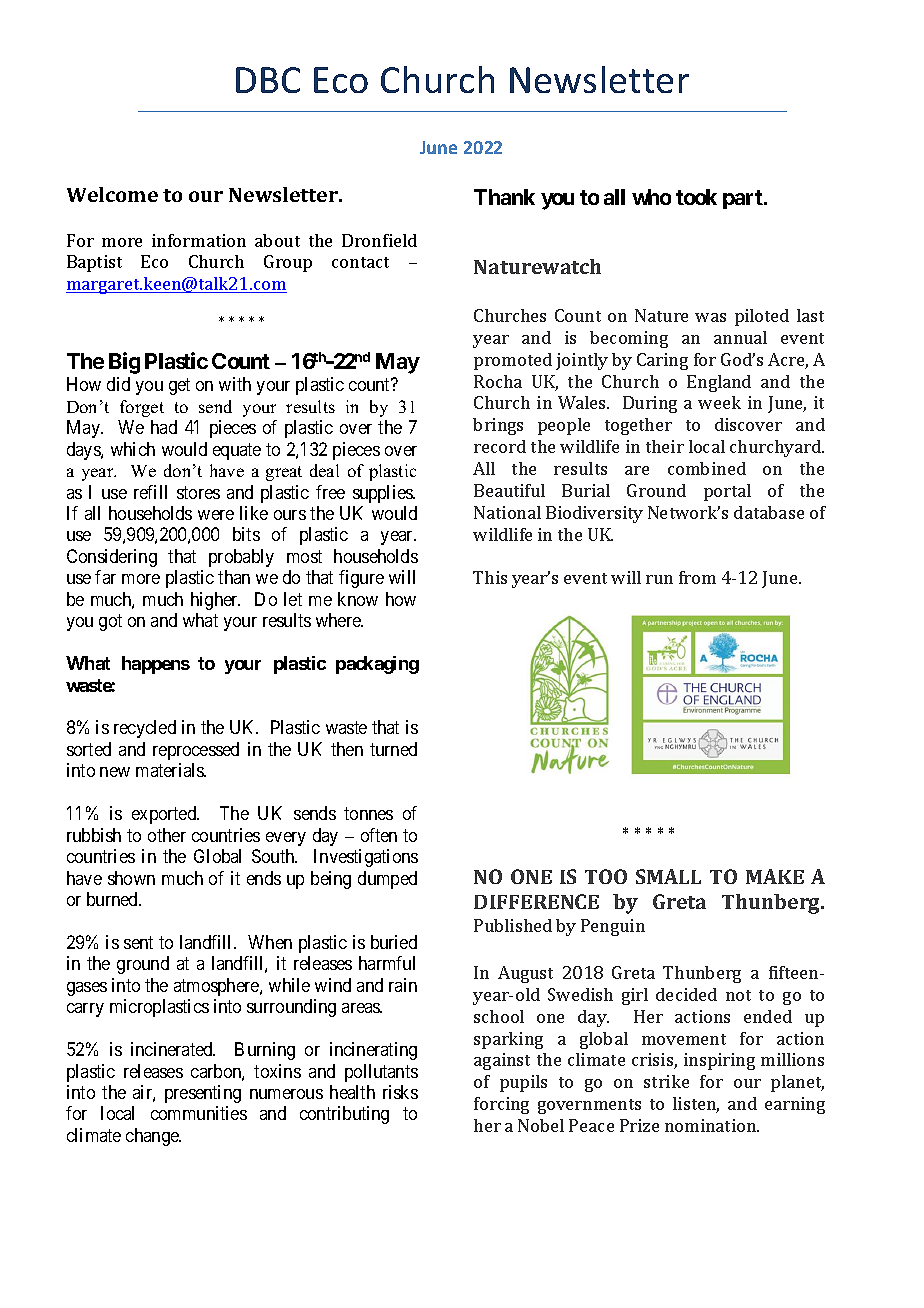  I want to click on contact, so click(360, 262).
